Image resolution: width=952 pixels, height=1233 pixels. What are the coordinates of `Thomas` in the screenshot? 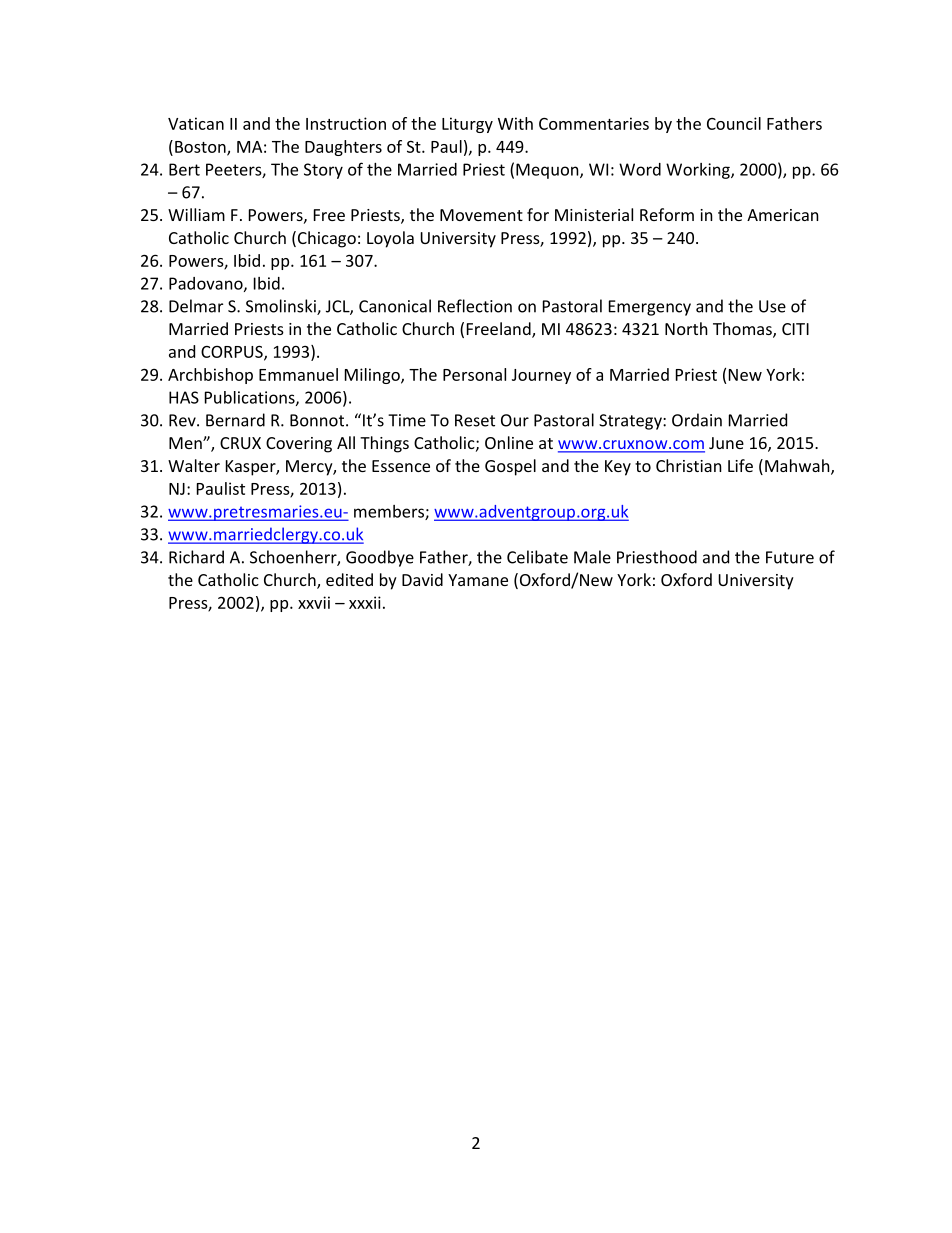 It's located at (743, 330).
